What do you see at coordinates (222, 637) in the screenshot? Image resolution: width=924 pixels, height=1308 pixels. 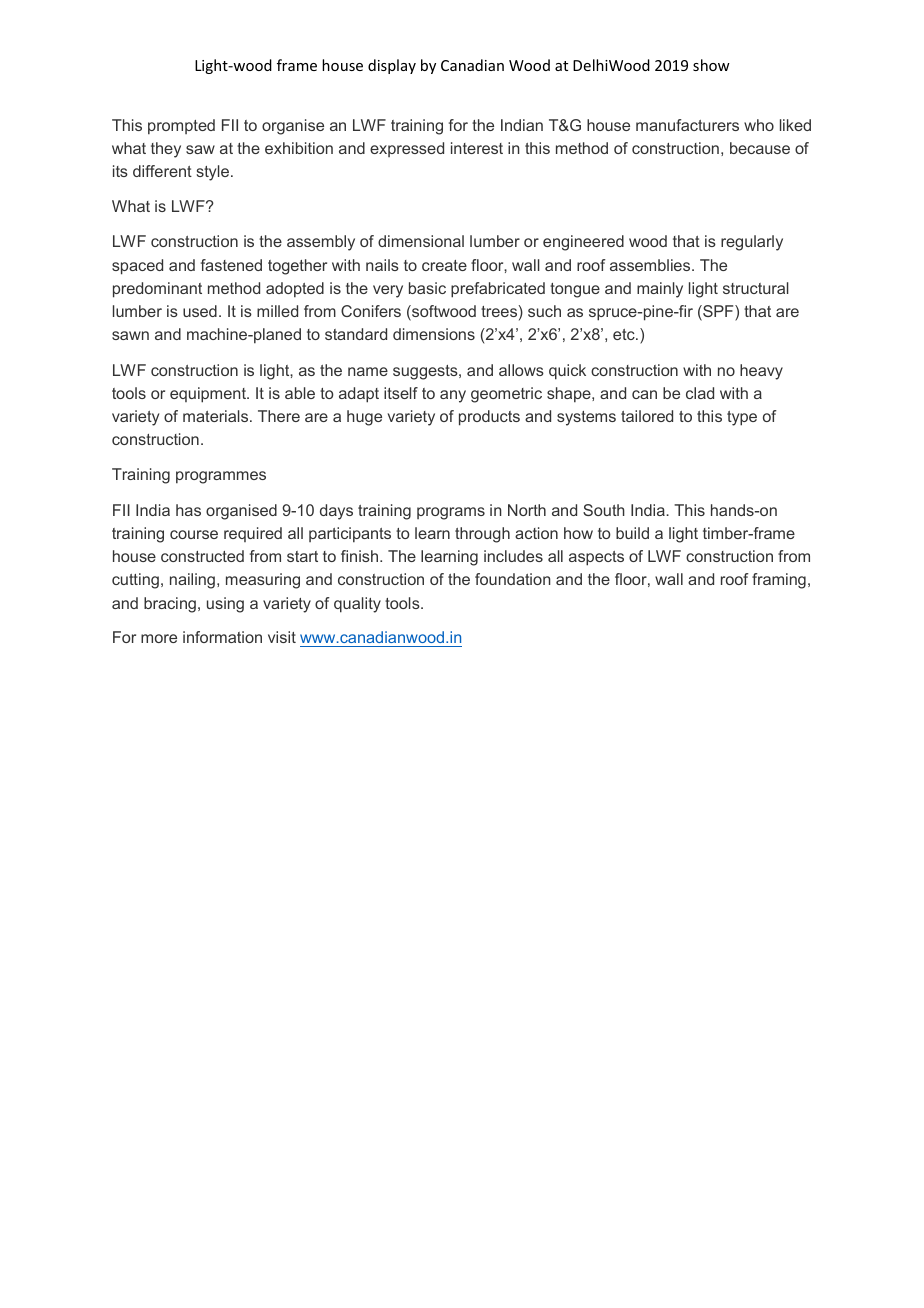 I see `information` at bounding box center [222, 637].
